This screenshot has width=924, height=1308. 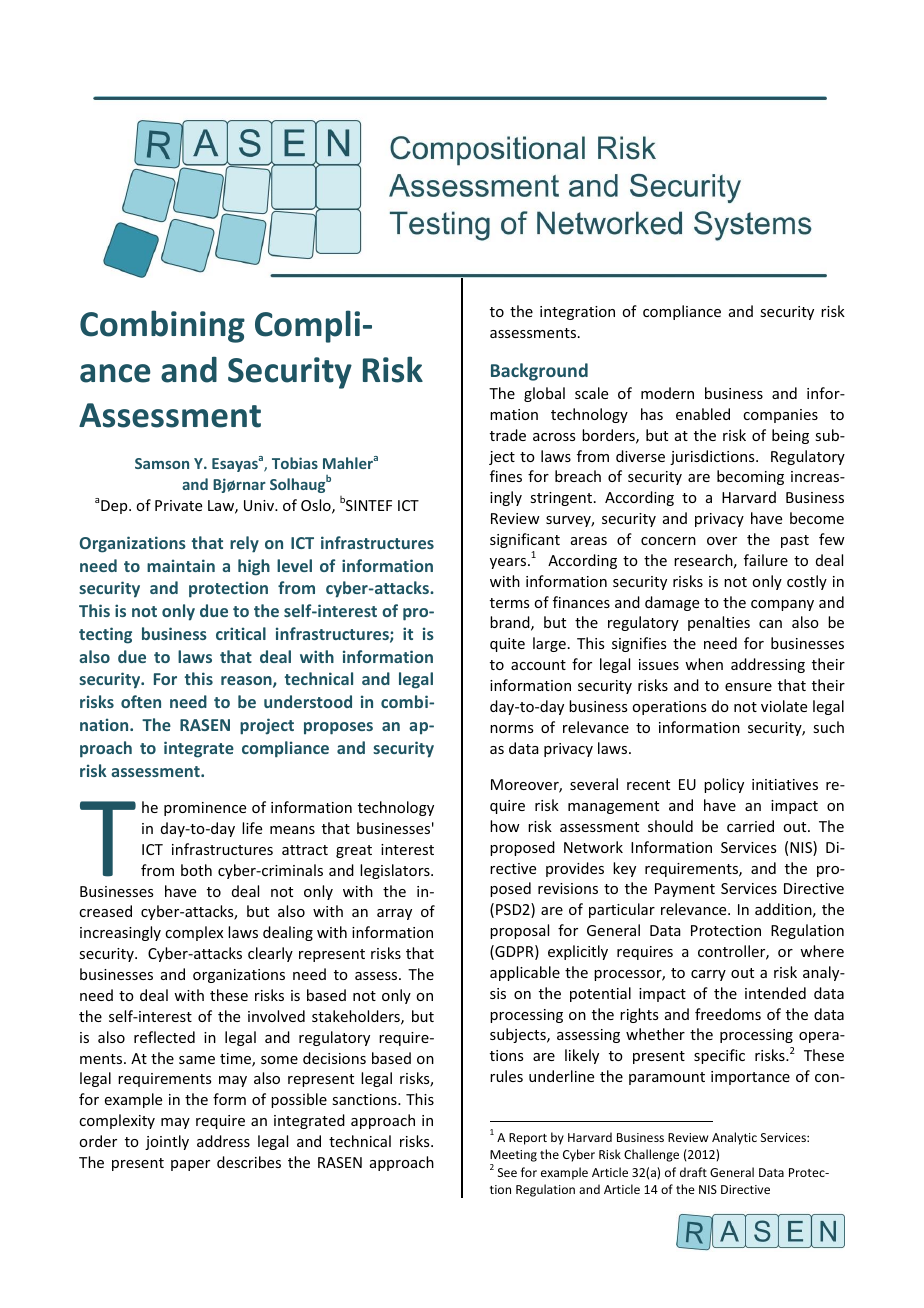 What do you see at coordinates (513, 1157) in the screenshot?
I see `Meeting` at bounding box center [513, 1157].
